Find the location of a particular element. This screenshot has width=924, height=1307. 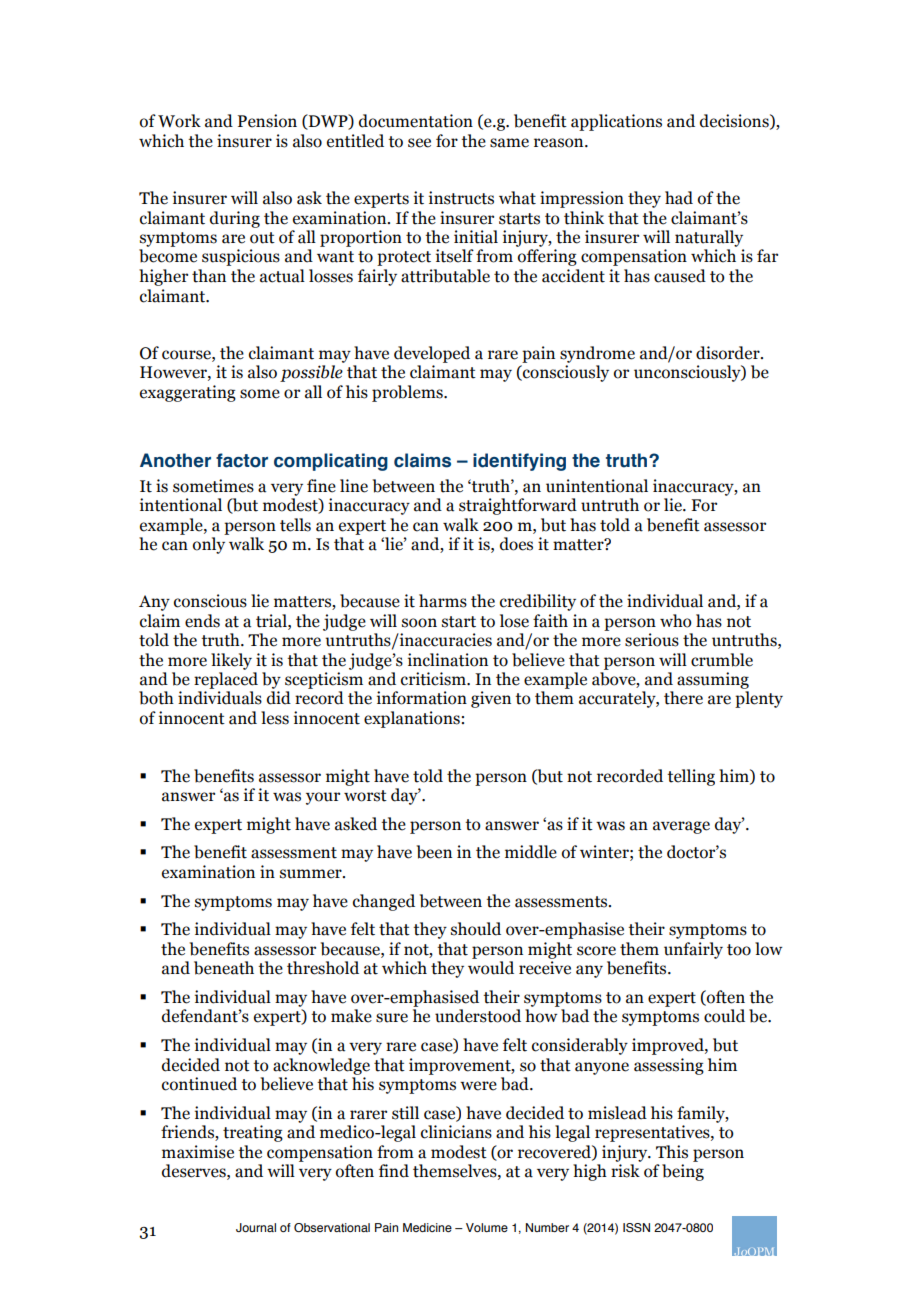

Pension is located at coordinates (267, 121).
